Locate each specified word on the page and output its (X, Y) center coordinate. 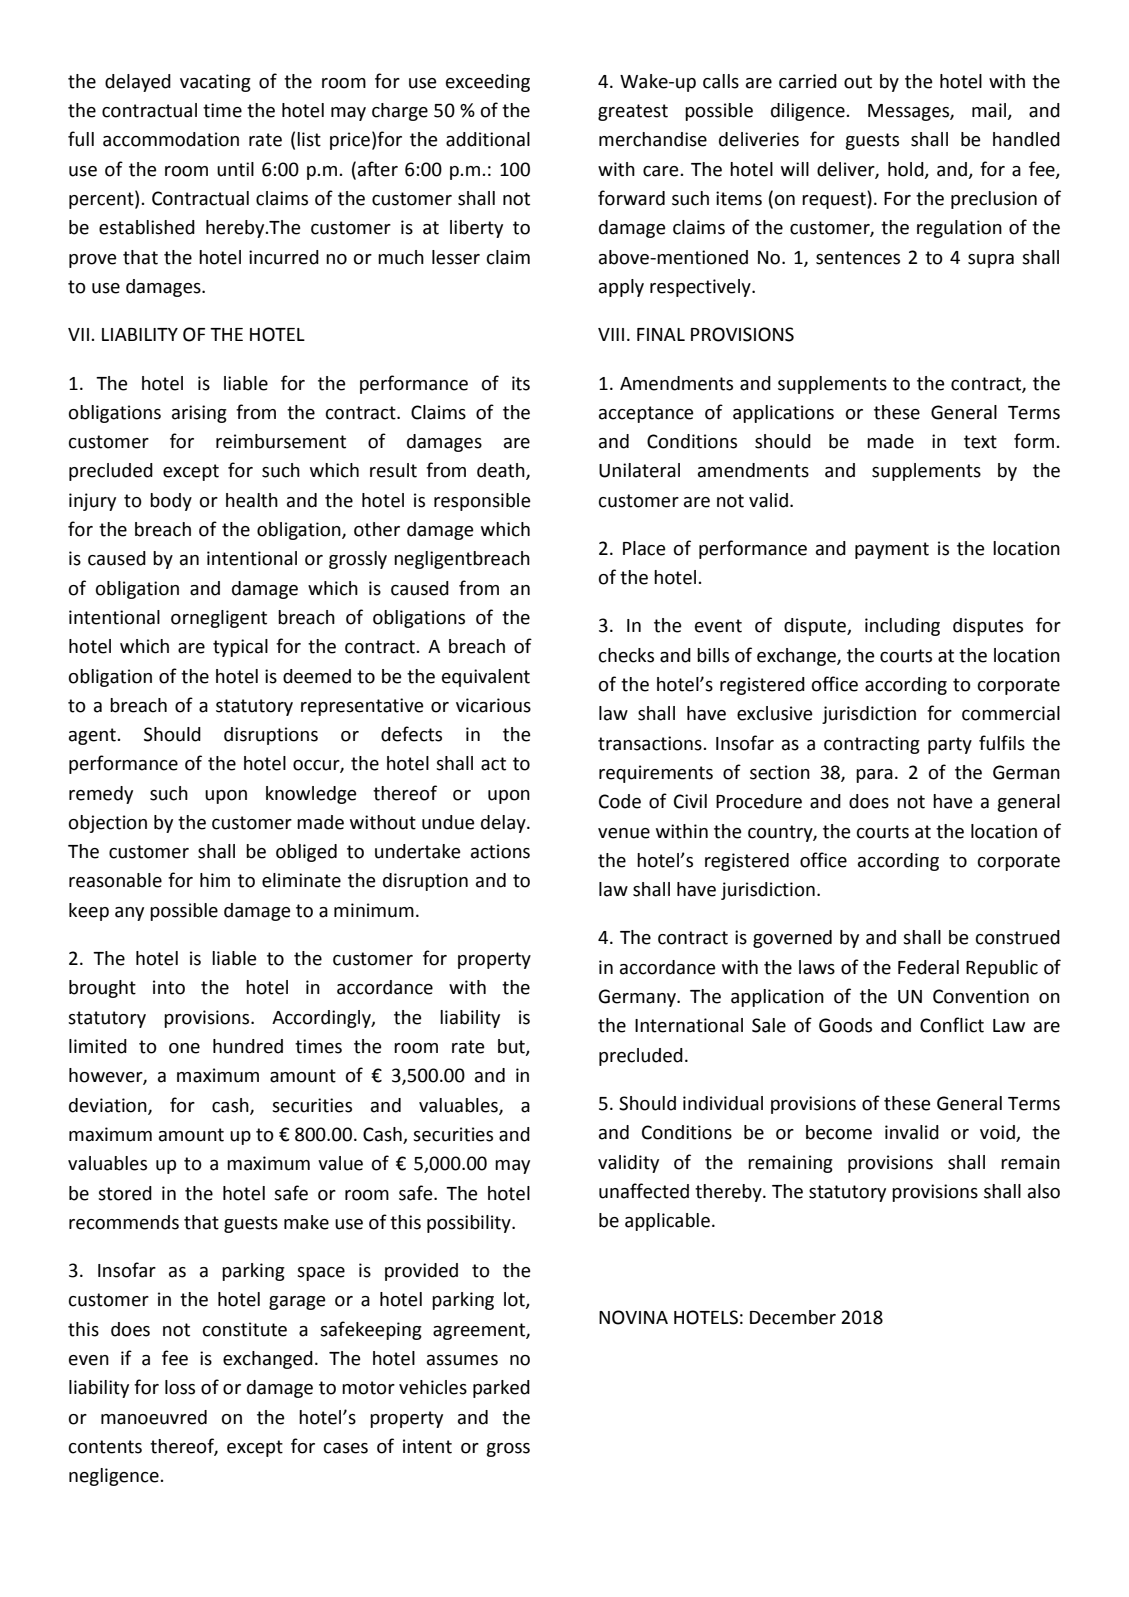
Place (644, 548)
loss (180, 1387)
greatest (633, 112)
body (171, 502)
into (169, 987)
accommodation (171, 139)
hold (907, 170)
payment (892, 550)
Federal (928, 967)
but (512, 1047)
